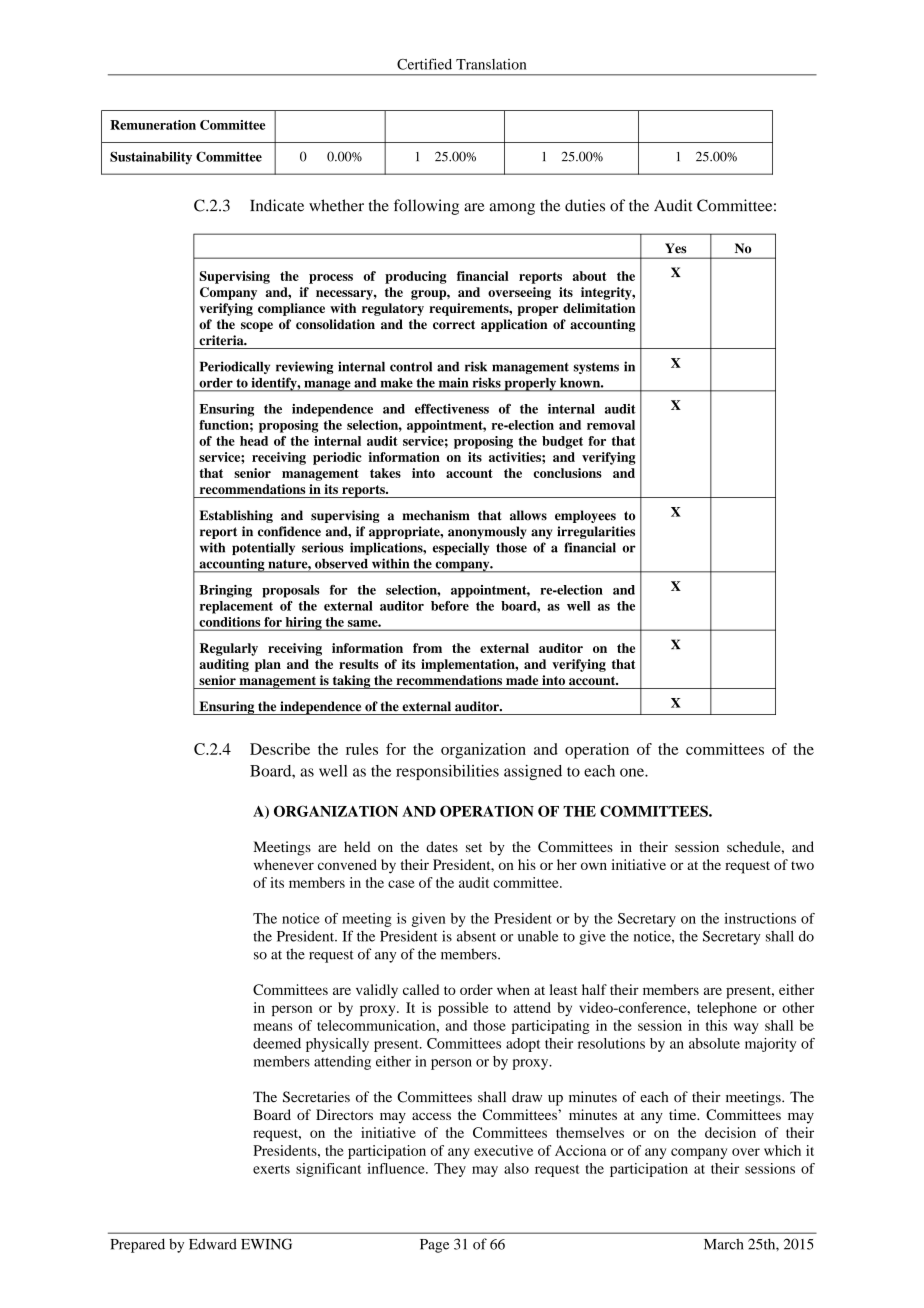 The height and width of the screenshot is (1308, 924). I want to click on irregularities, so click(596, 532).
